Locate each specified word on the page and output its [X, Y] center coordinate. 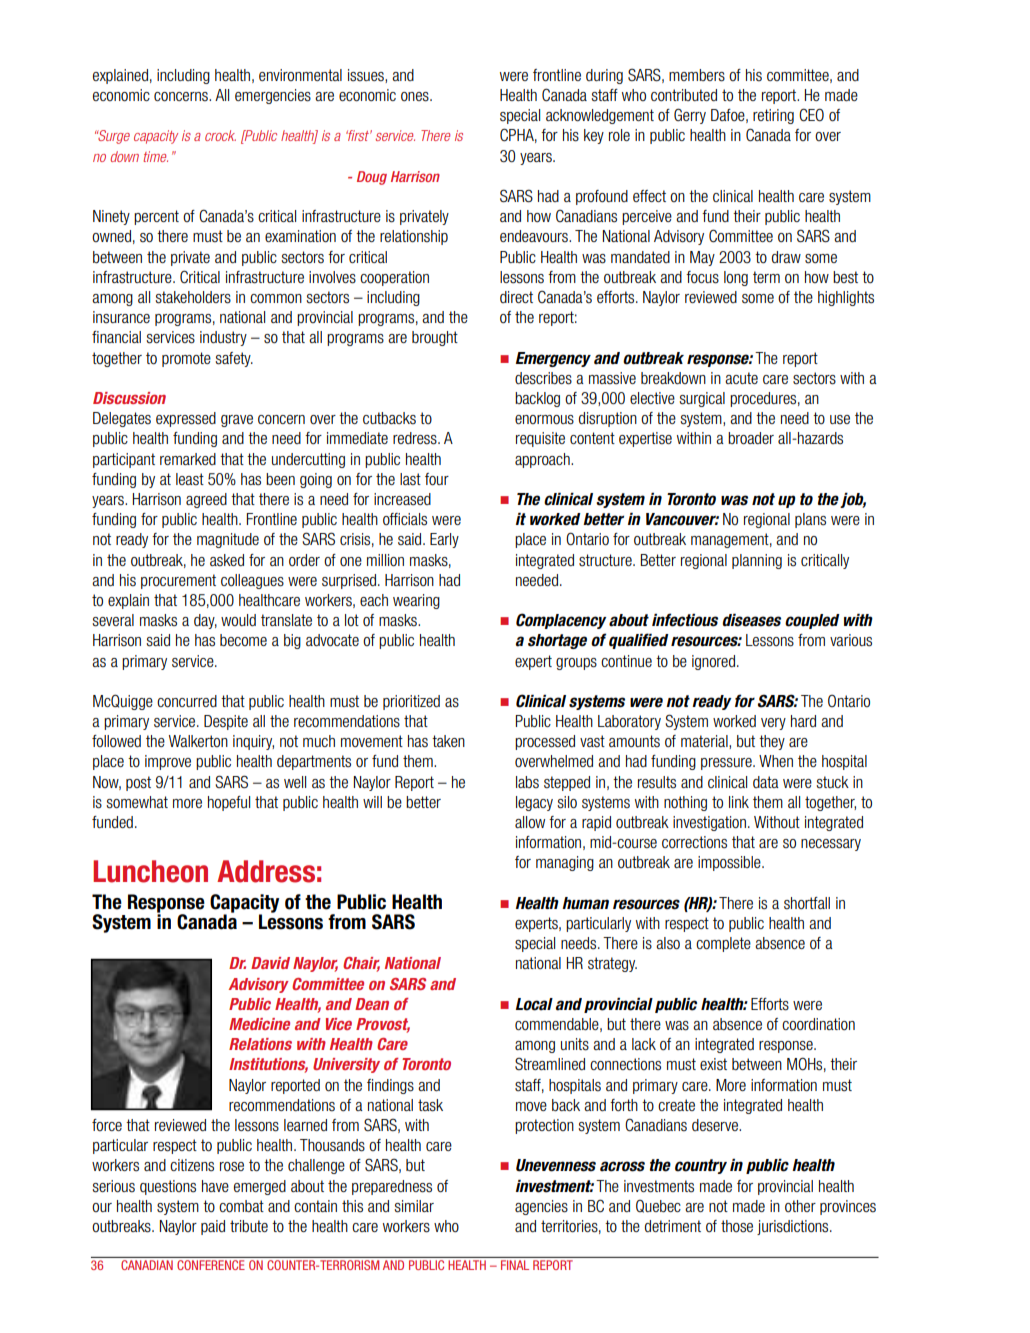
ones [416, 97]
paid [213, 1227]
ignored [715, 662]
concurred [187, 701]
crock [220, 135]
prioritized [411, 702]
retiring [773, 116]
